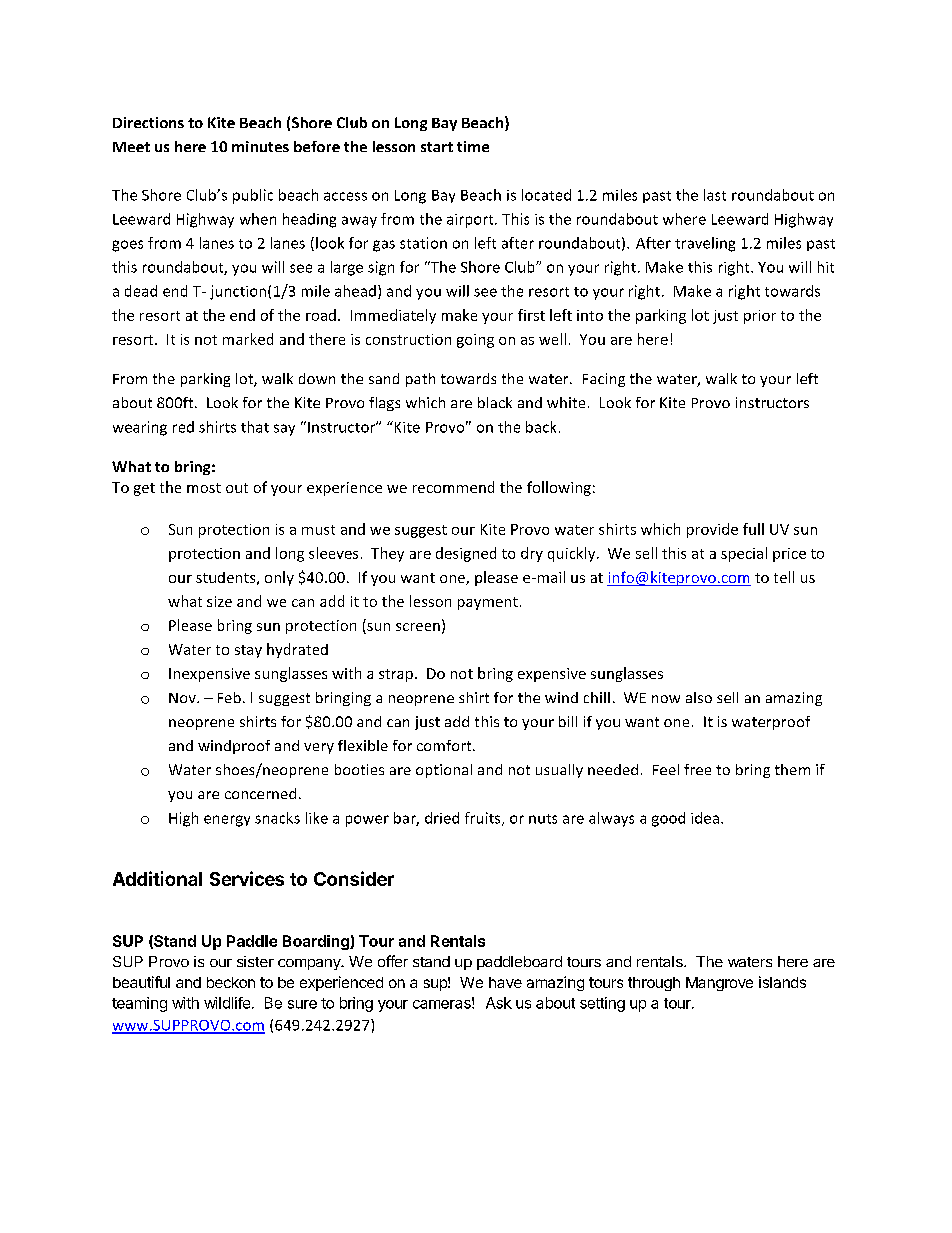 The image size is (952, 1233). What do you see at coordinates (231, 982) in the screenshot?
I see `beckon` at bounding box center [231, 982].
